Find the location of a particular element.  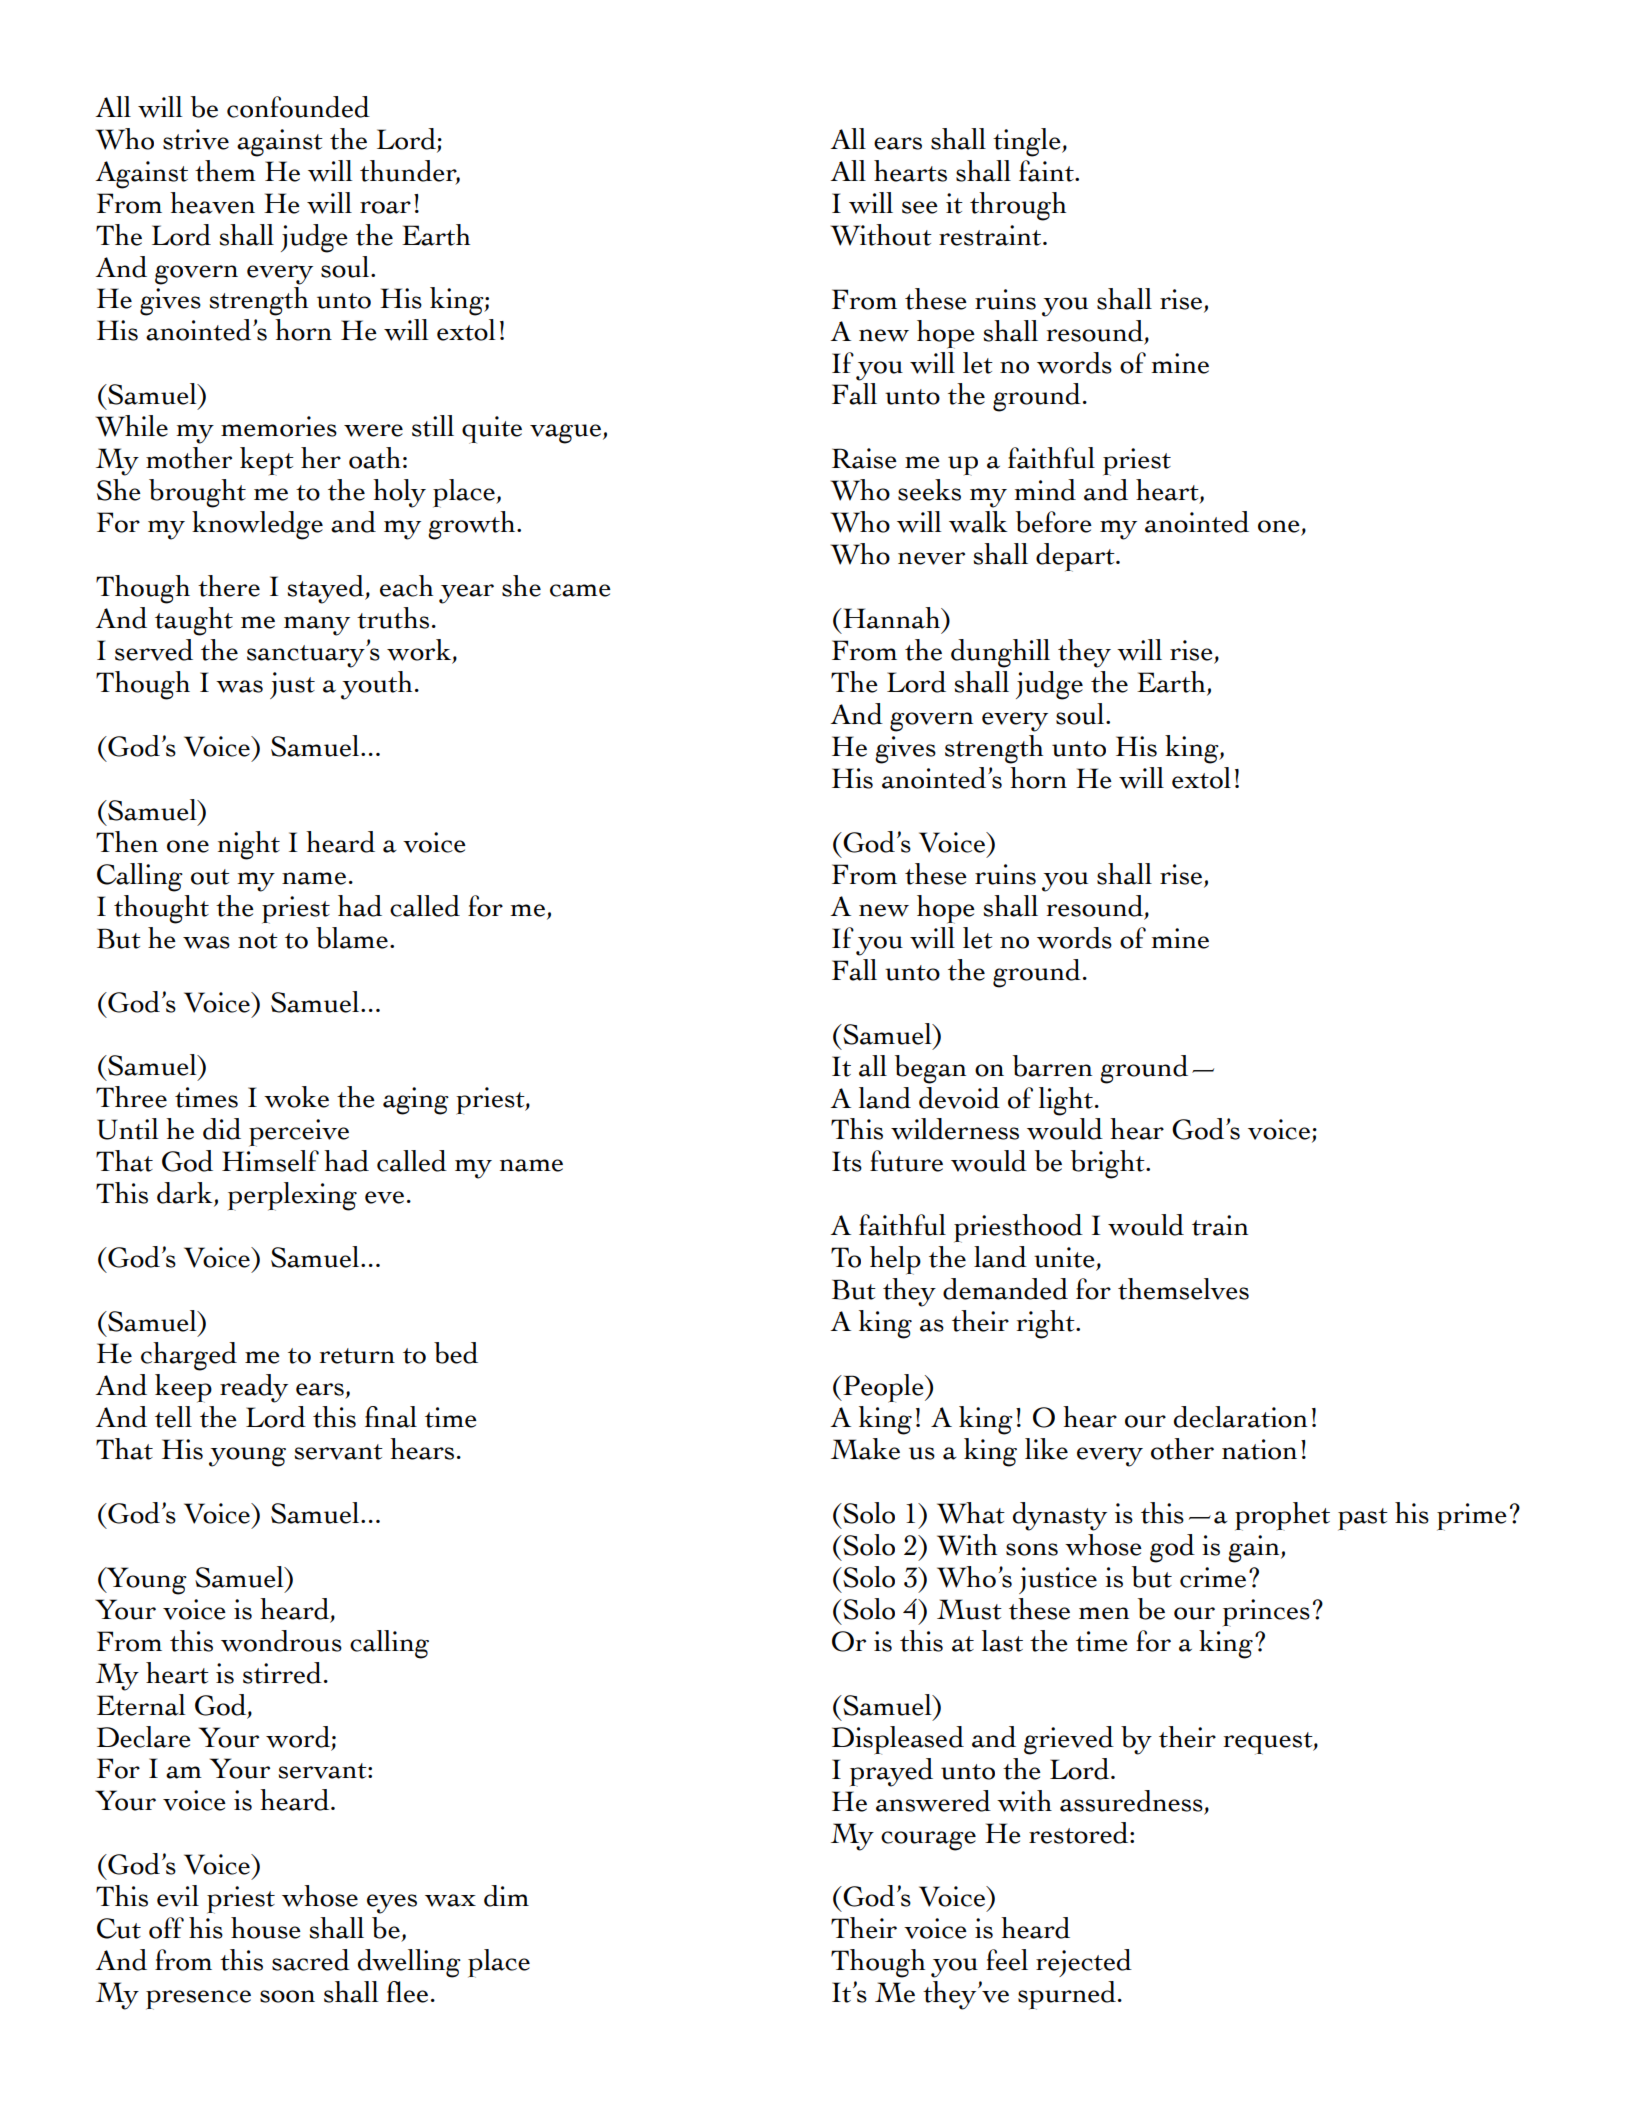

feel is located at coordinates (1007, 1960).
